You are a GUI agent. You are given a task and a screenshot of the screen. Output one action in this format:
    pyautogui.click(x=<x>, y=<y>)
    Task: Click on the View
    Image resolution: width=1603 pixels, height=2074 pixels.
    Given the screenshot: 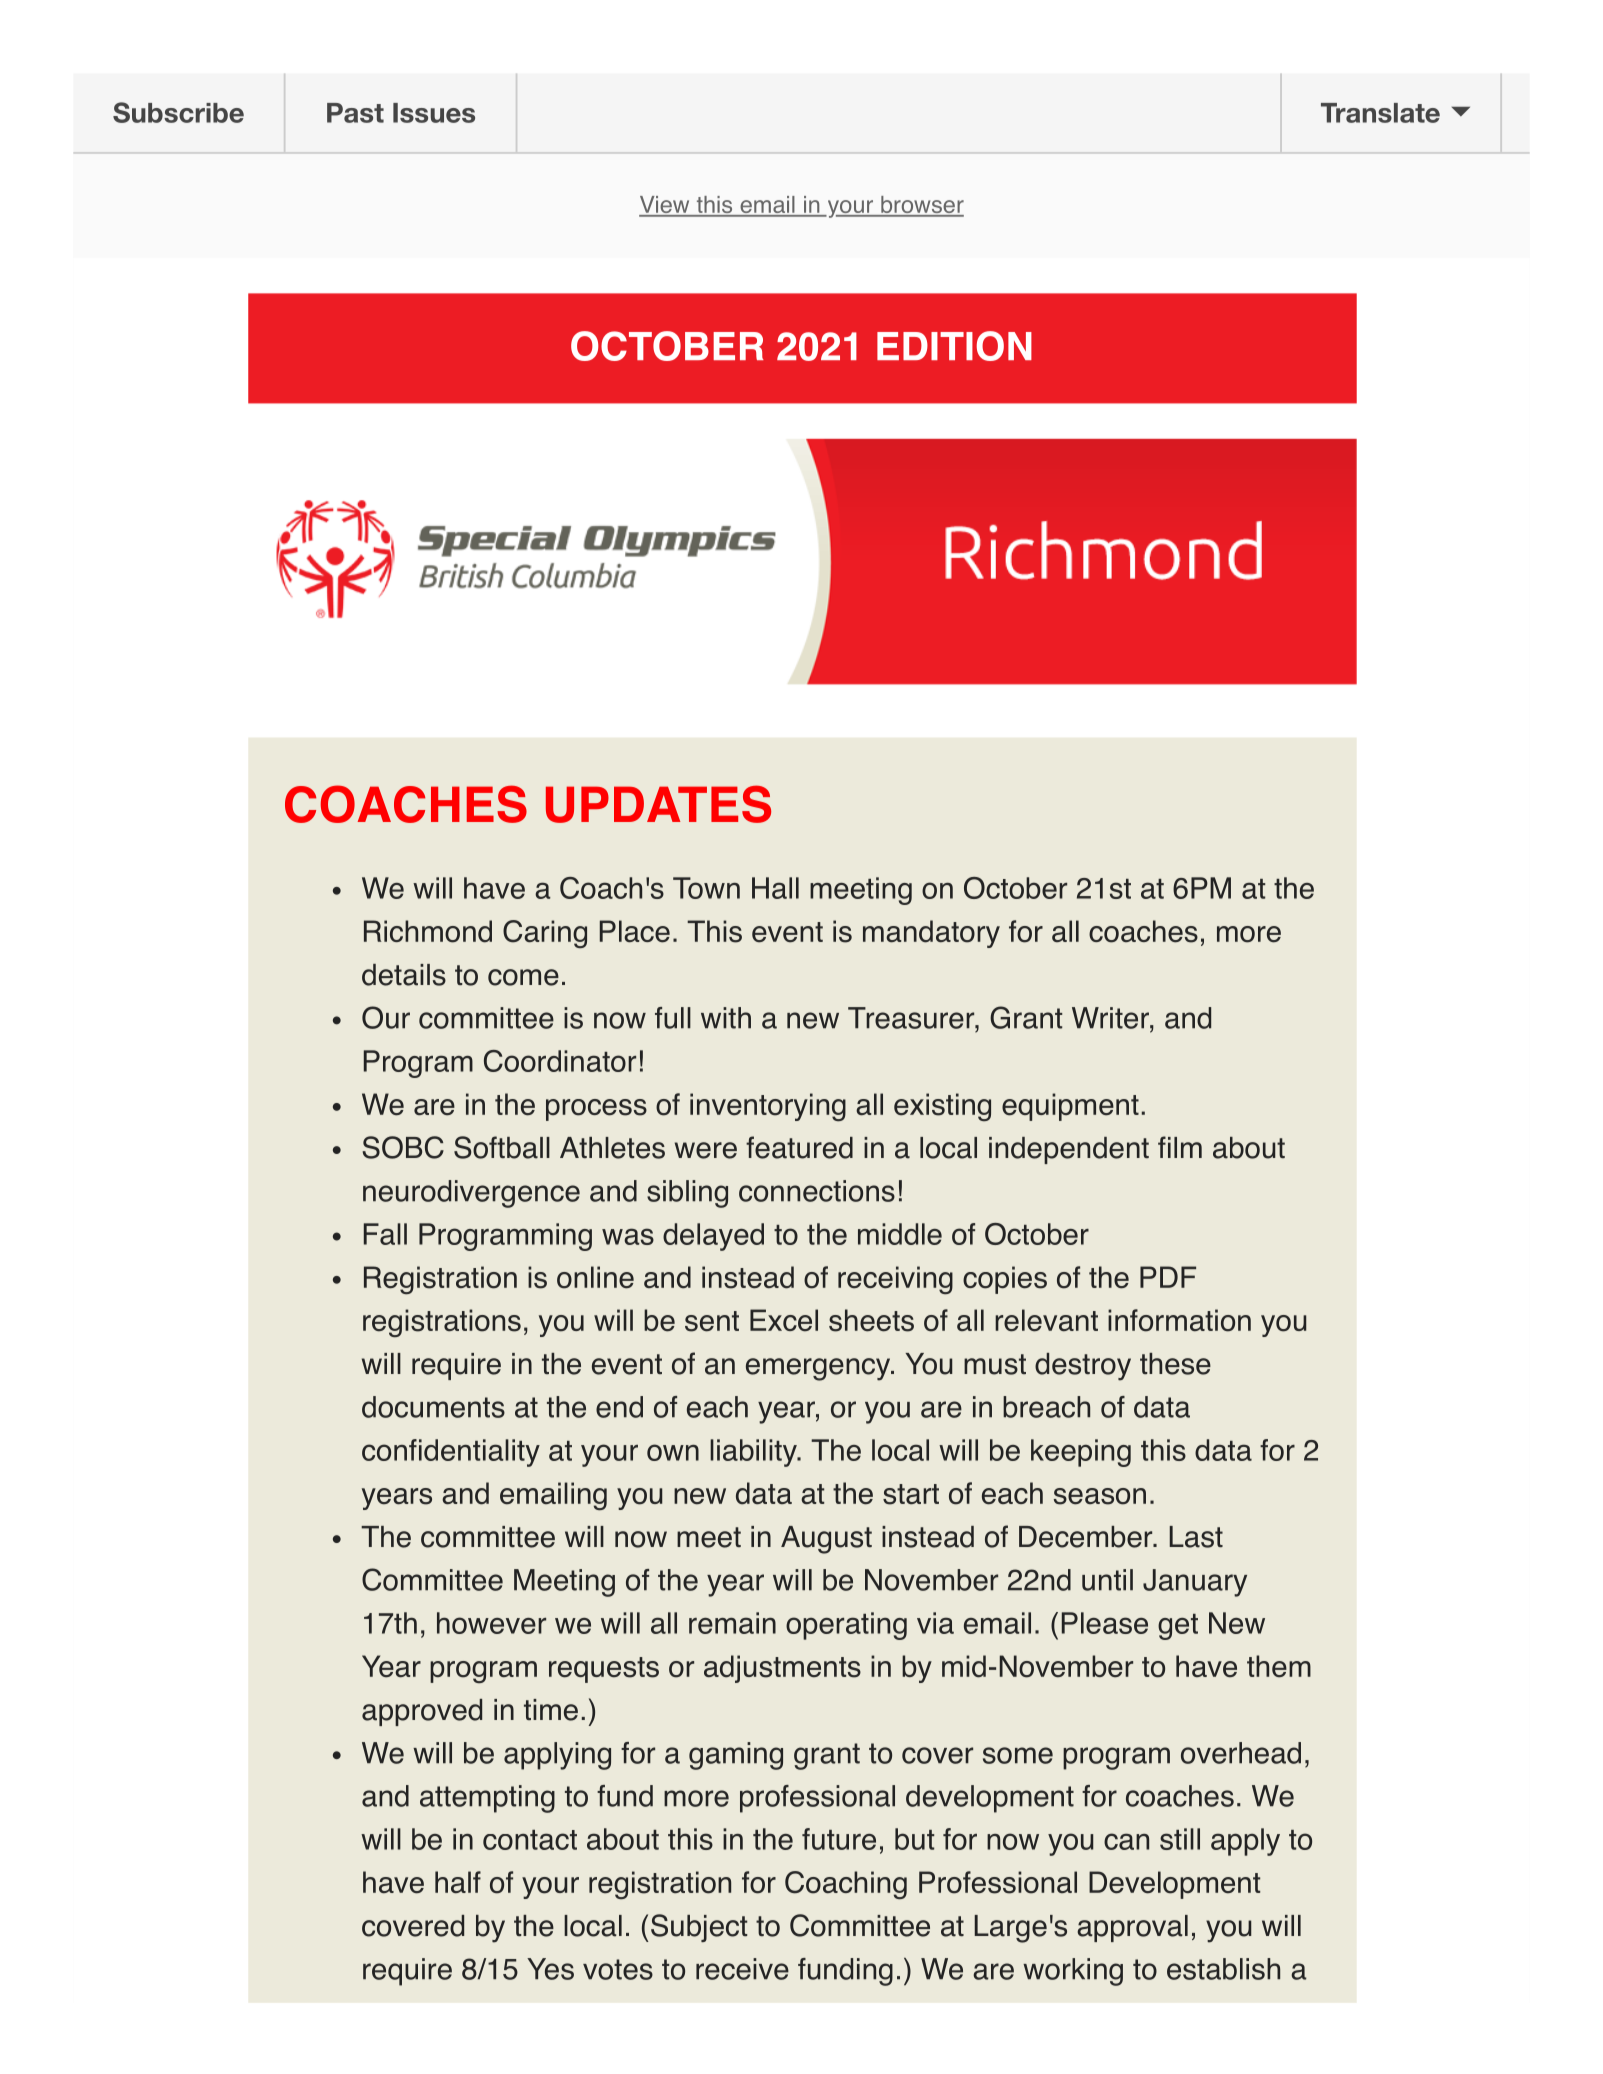 What is the action you would take?
    pyautogui.click(x=665, y=206)
